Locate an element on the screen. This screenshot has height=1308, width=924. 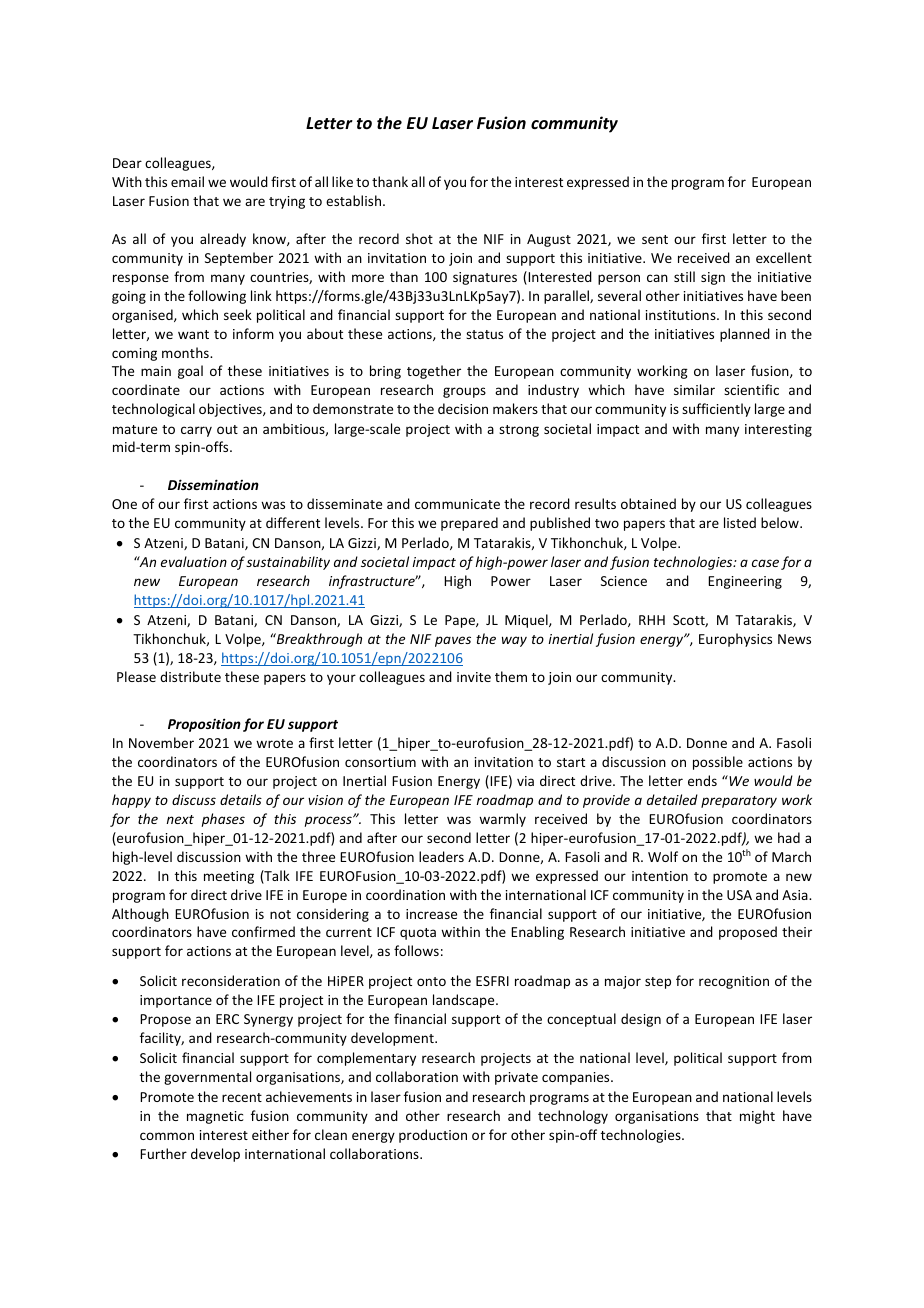
shot is located at coordinates (419, 238).
